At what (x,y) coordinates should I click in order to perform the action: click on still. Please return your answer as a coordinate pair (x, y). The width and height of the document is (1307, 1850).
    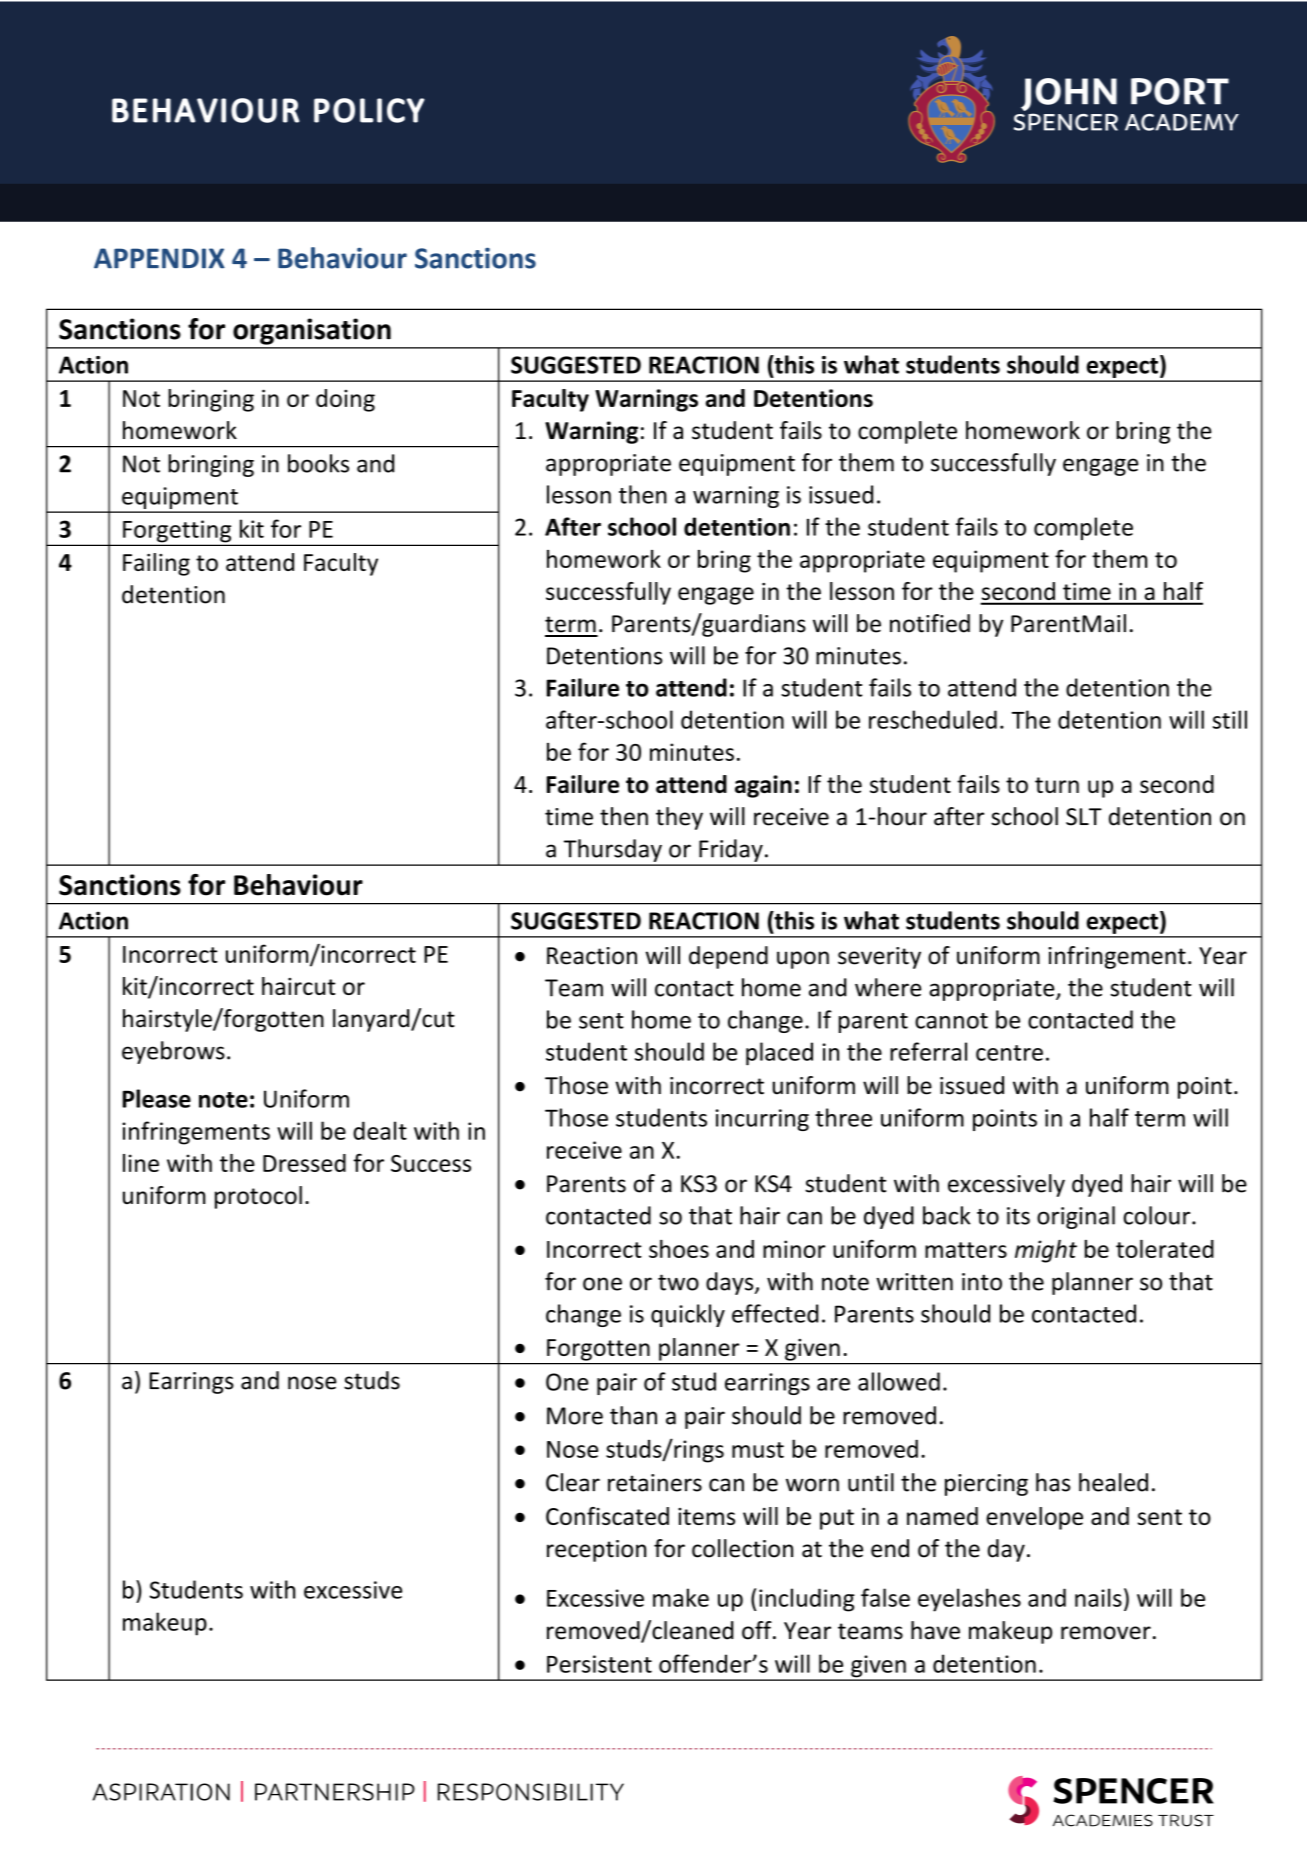
    Looking at the image, I should click on (1230, 719).
